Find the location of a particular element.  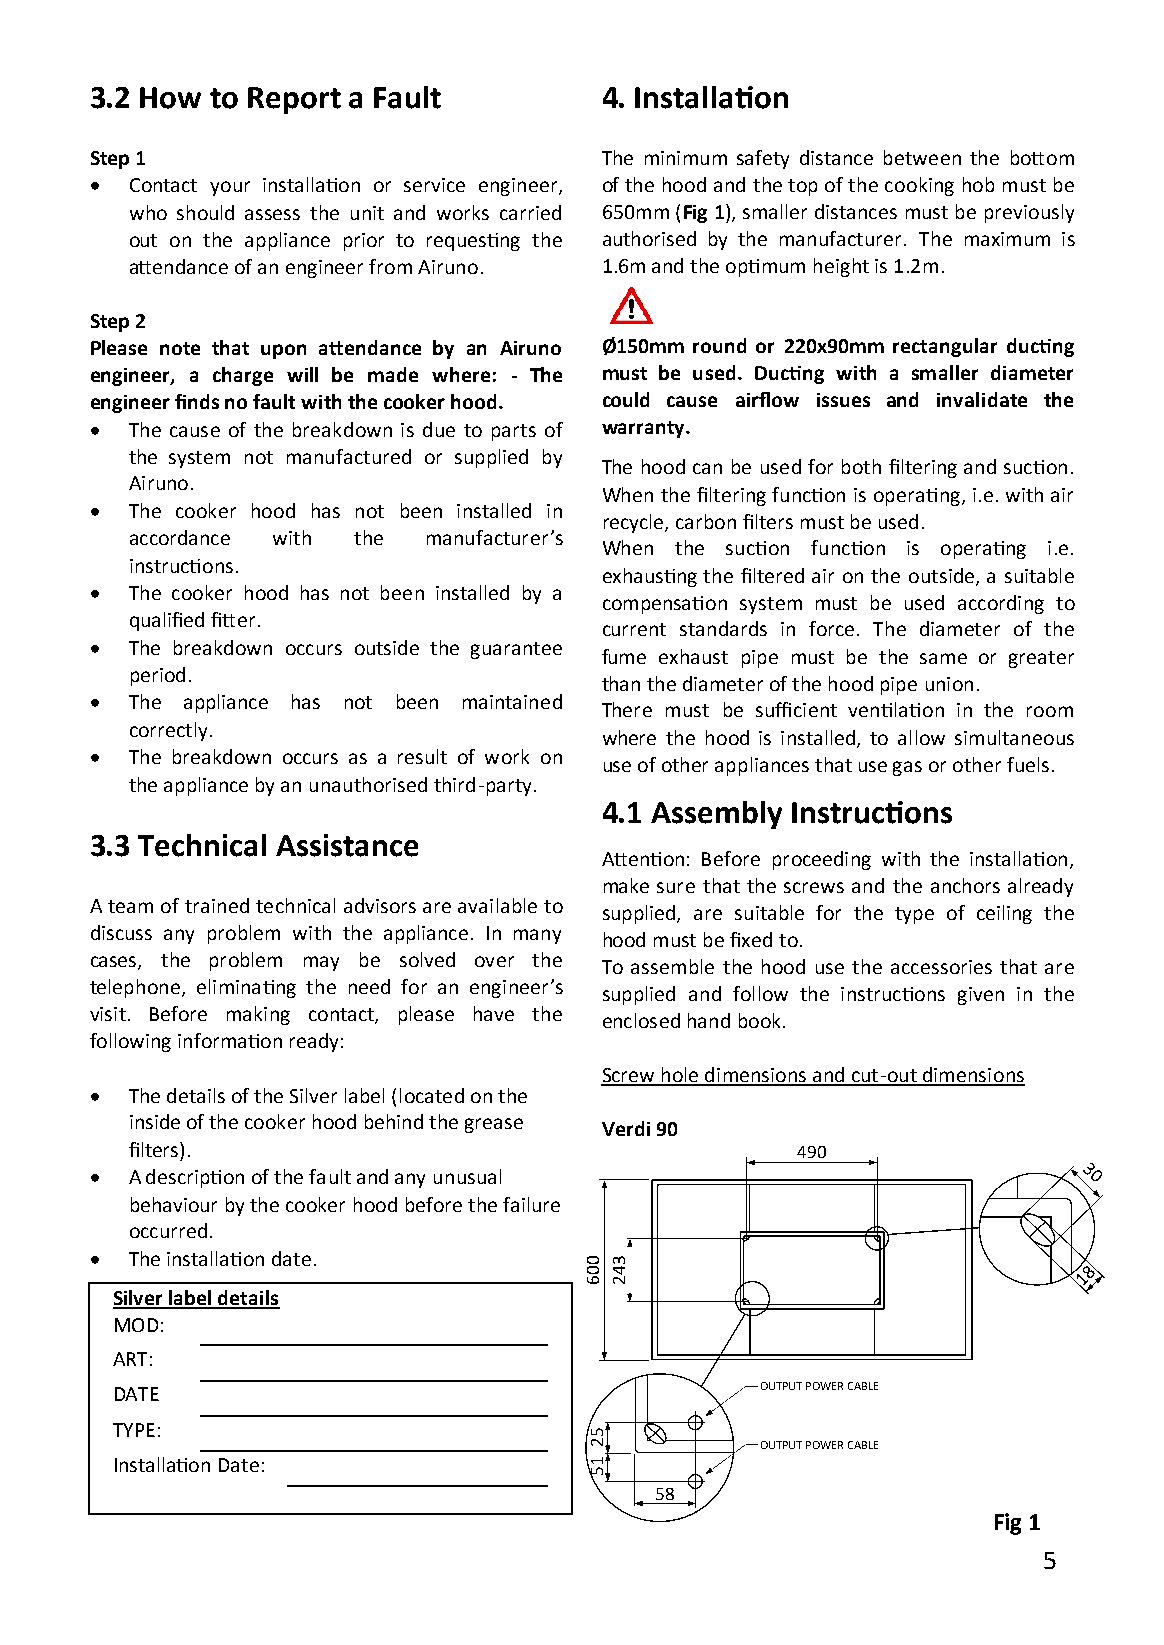

ventilation is located at coordinates (896, 709).
